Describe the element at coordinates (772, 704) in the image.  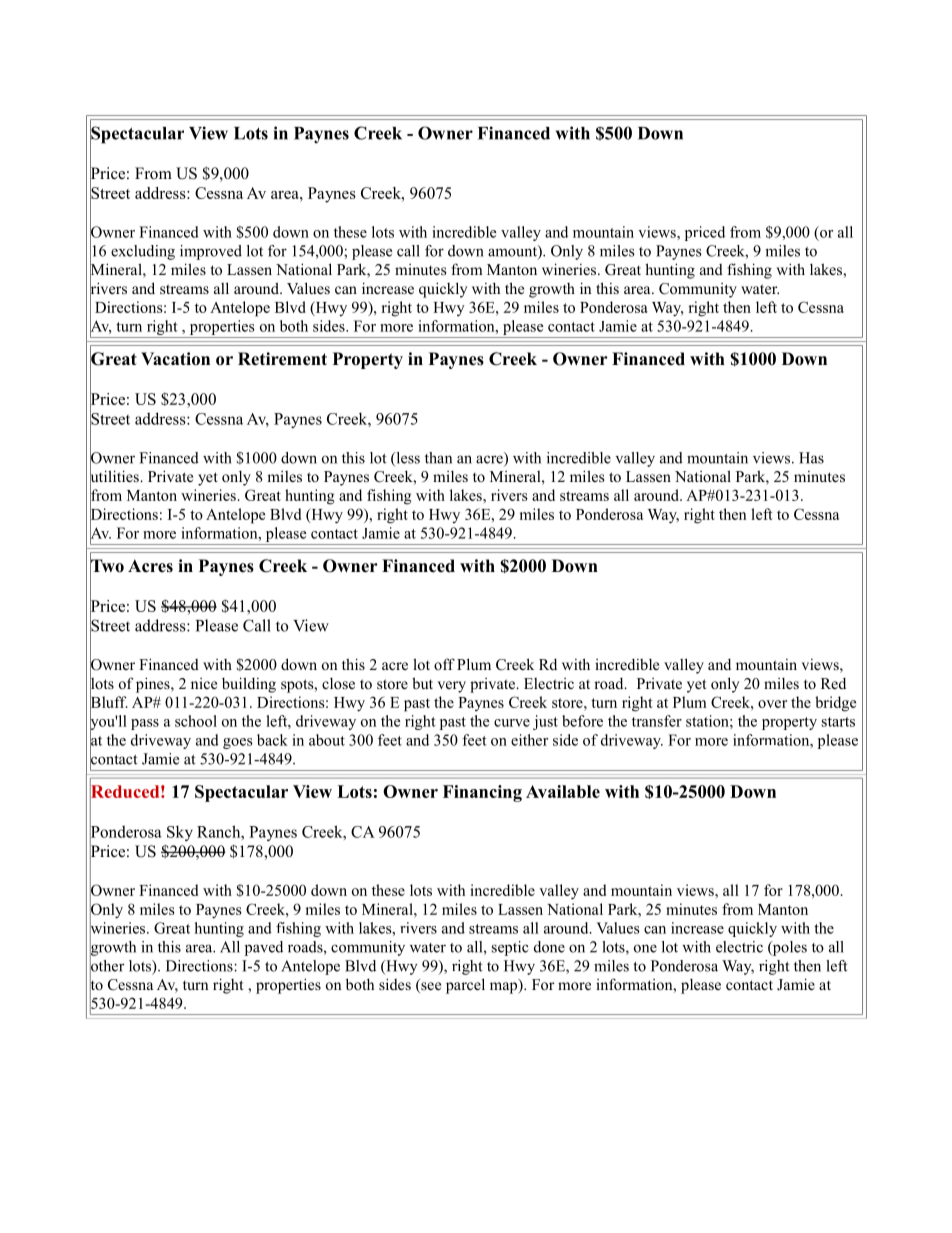
I see `over` at that location.
